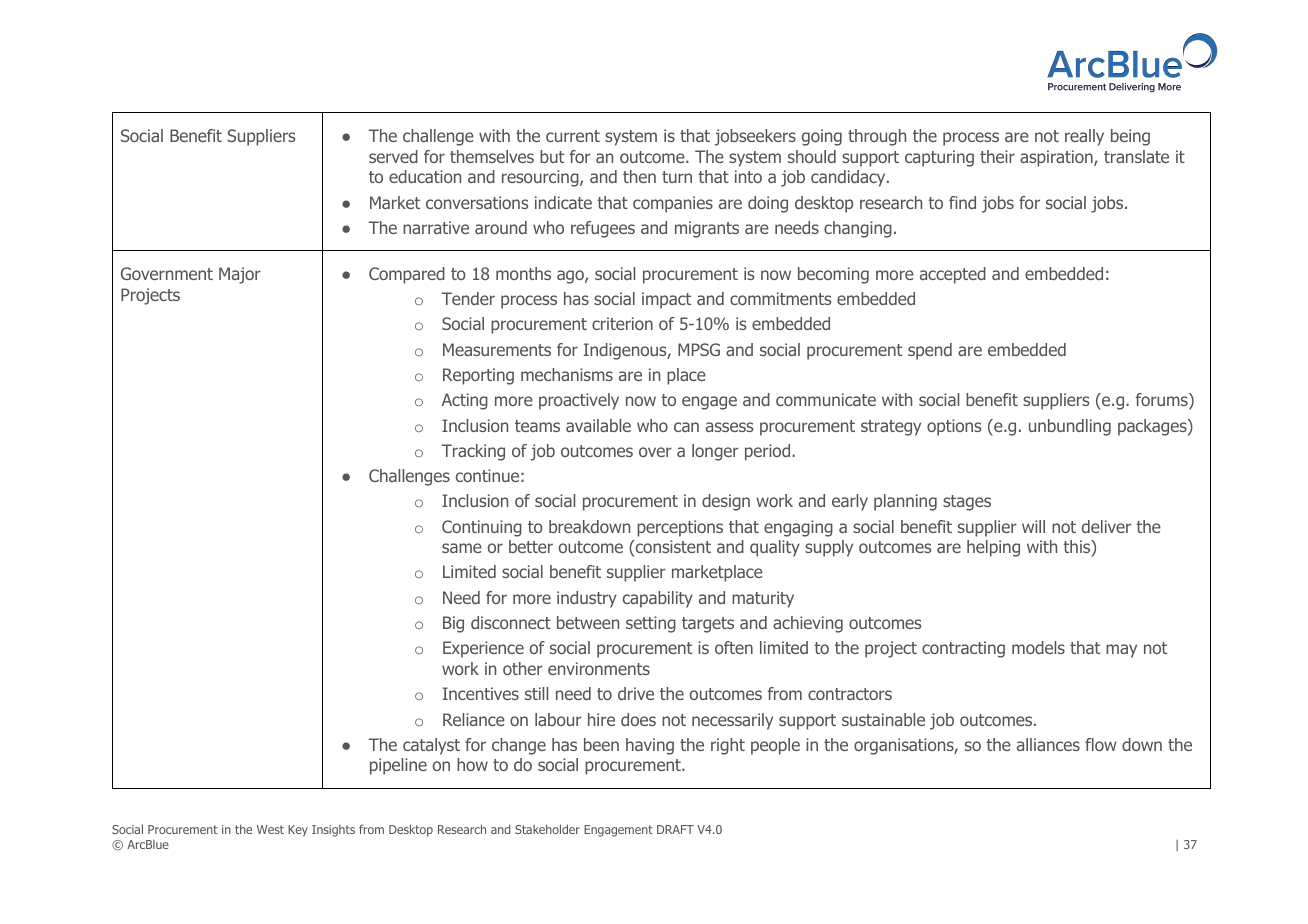 The height and width of the screenshot is (924, 1308). What do you see at coordinates (677, 177) in the screenshot?
I see `turn` at bounding box center [677, 177].
